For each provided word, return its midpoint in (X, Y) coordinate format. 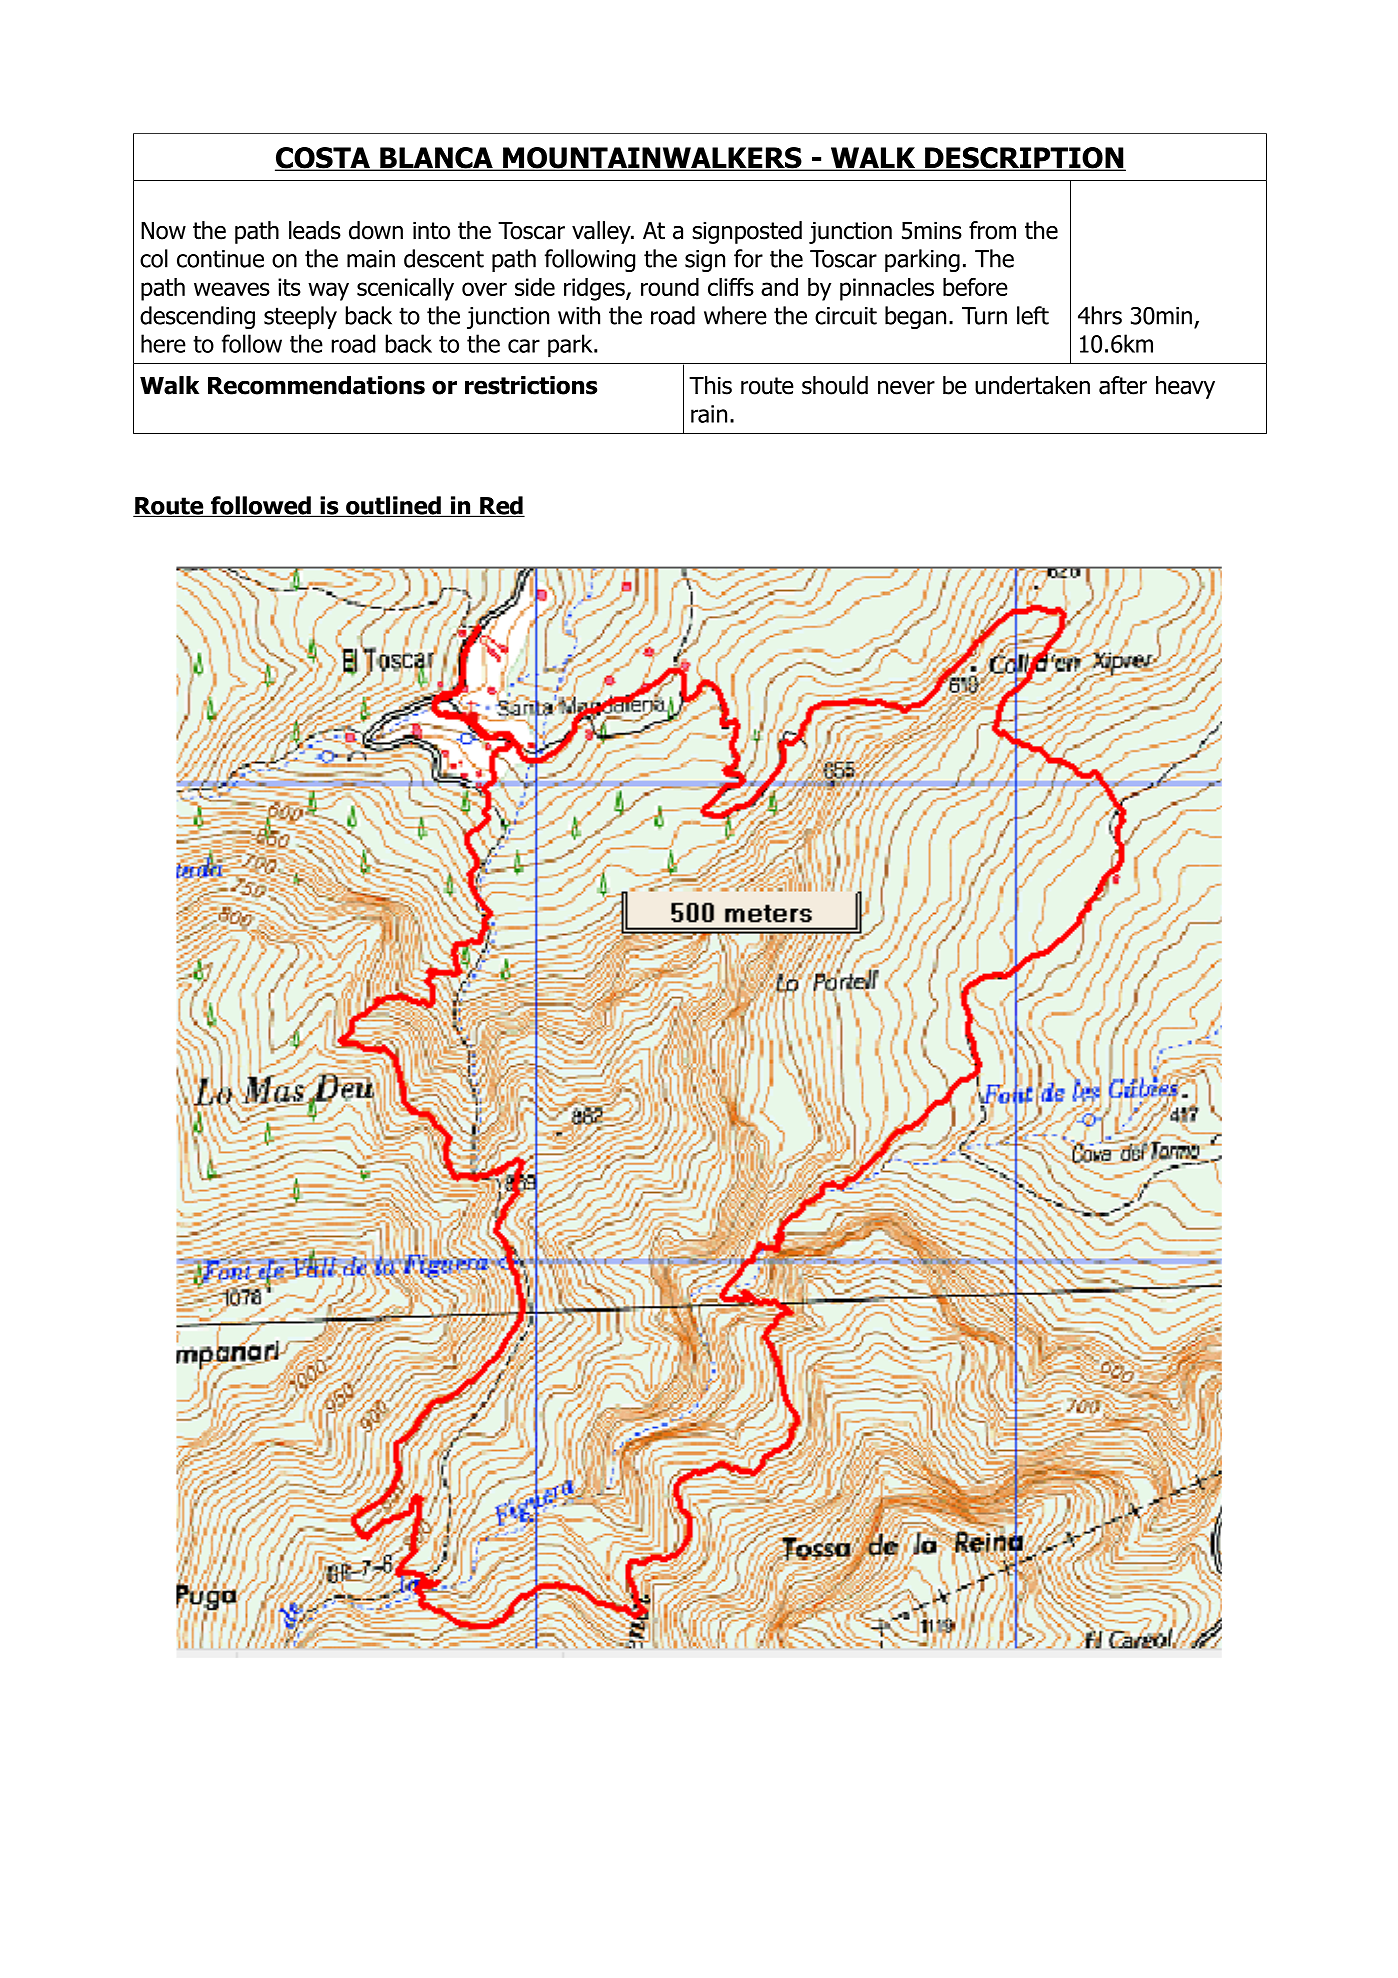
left (1033, 315)
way (328, 291)
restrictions (531, 385)
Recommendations (316, 385)
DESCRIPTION (1024, 159)
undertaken (1032, 385)
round (670, 287)
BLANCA (436, 159)
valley (602, 232)
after (1123, 385)
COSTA (323, 159)
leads (315, 230)
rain (709, 414)
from (992, 230)
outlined (393, 506)
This (710, 385)
